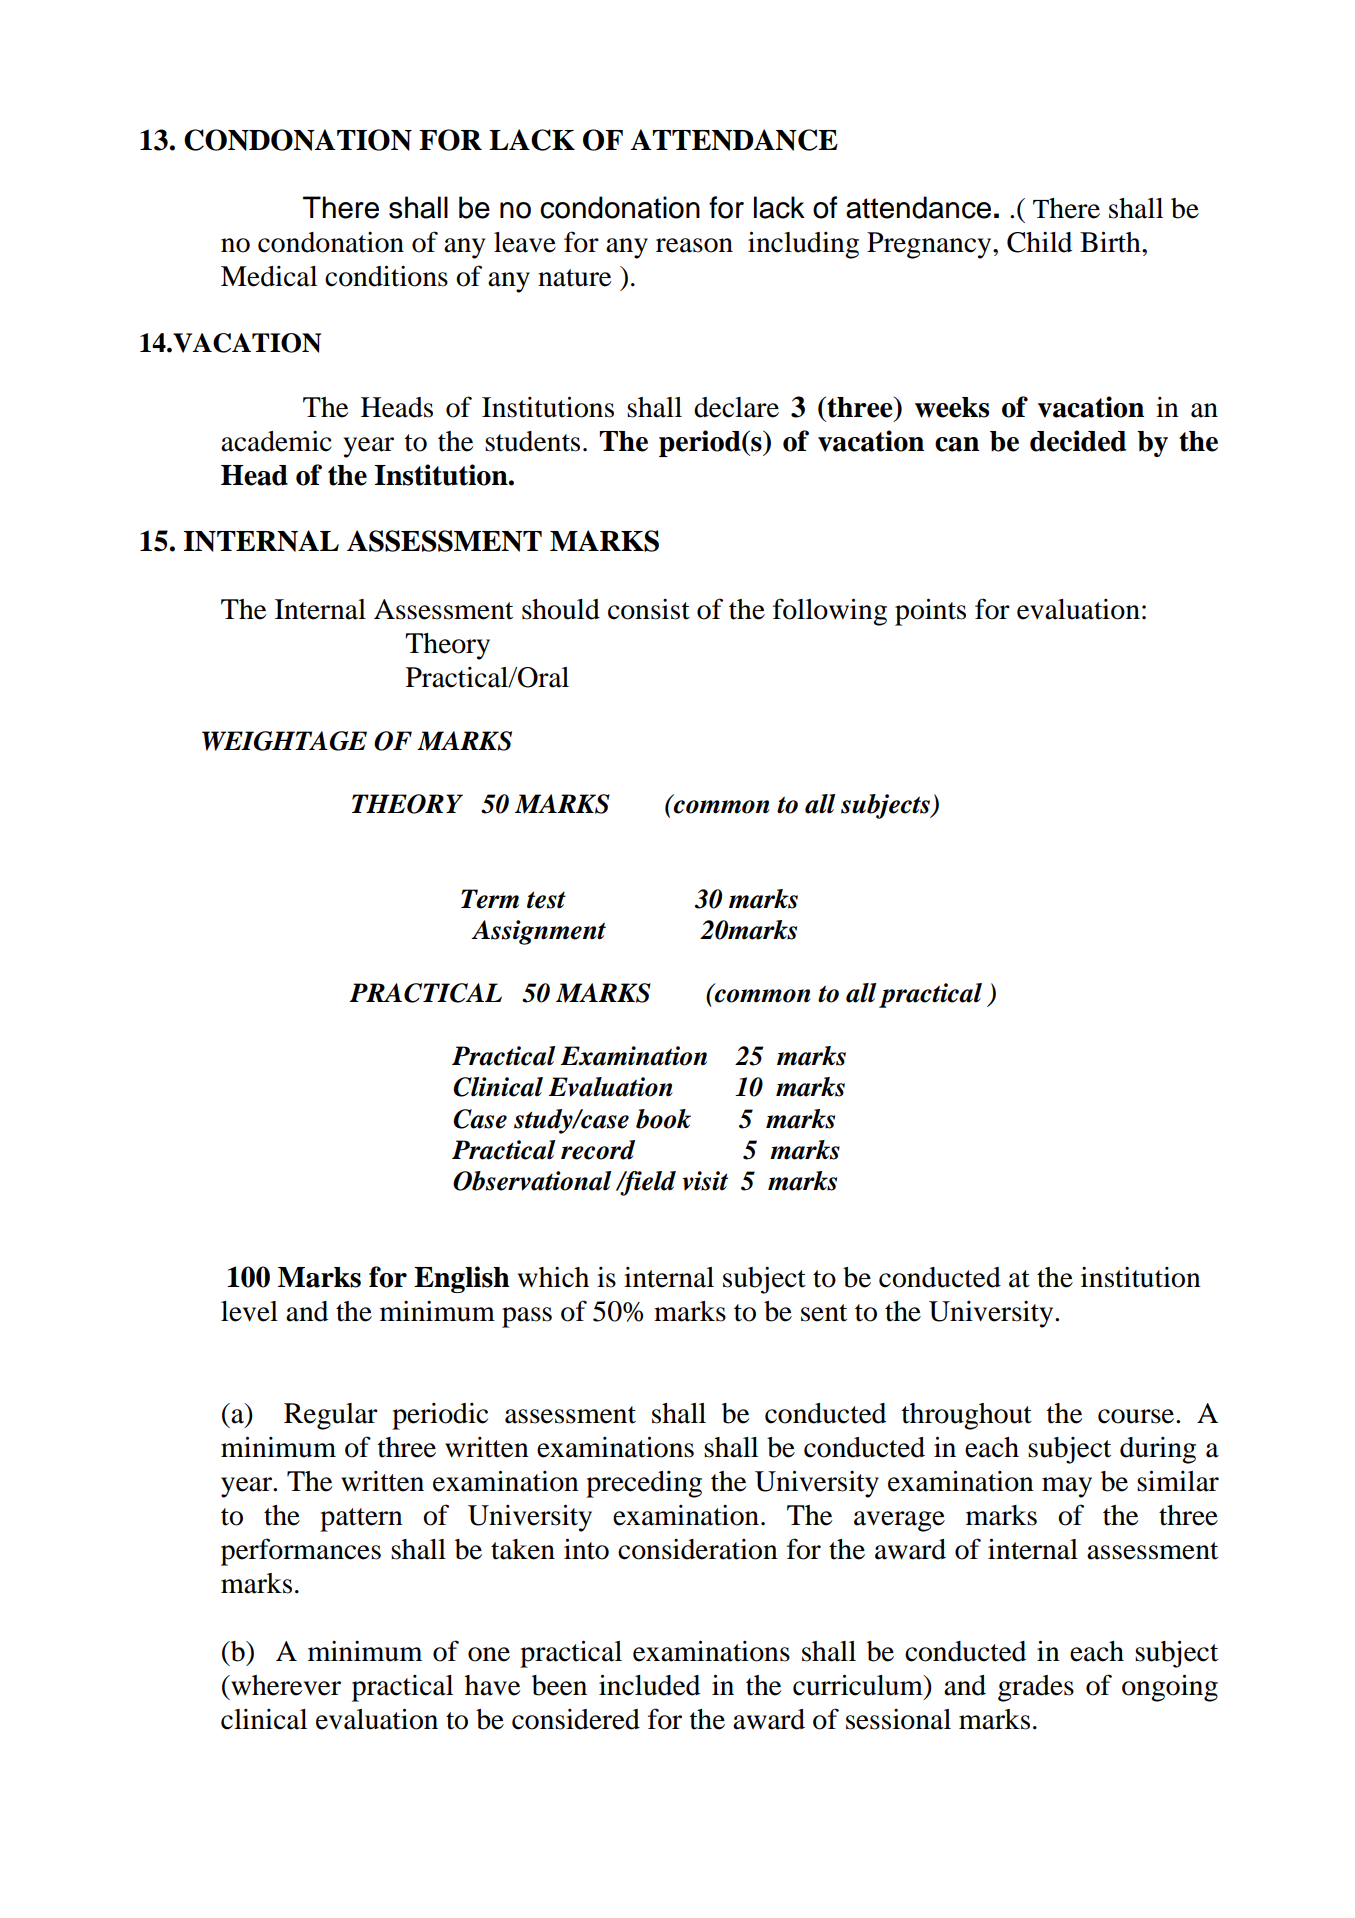 This screenshot has width=1355, height=1918. What do you see at coordinates (386, 276) in the screenshot?
I see `conditions` at bounding box center [386, 276].
